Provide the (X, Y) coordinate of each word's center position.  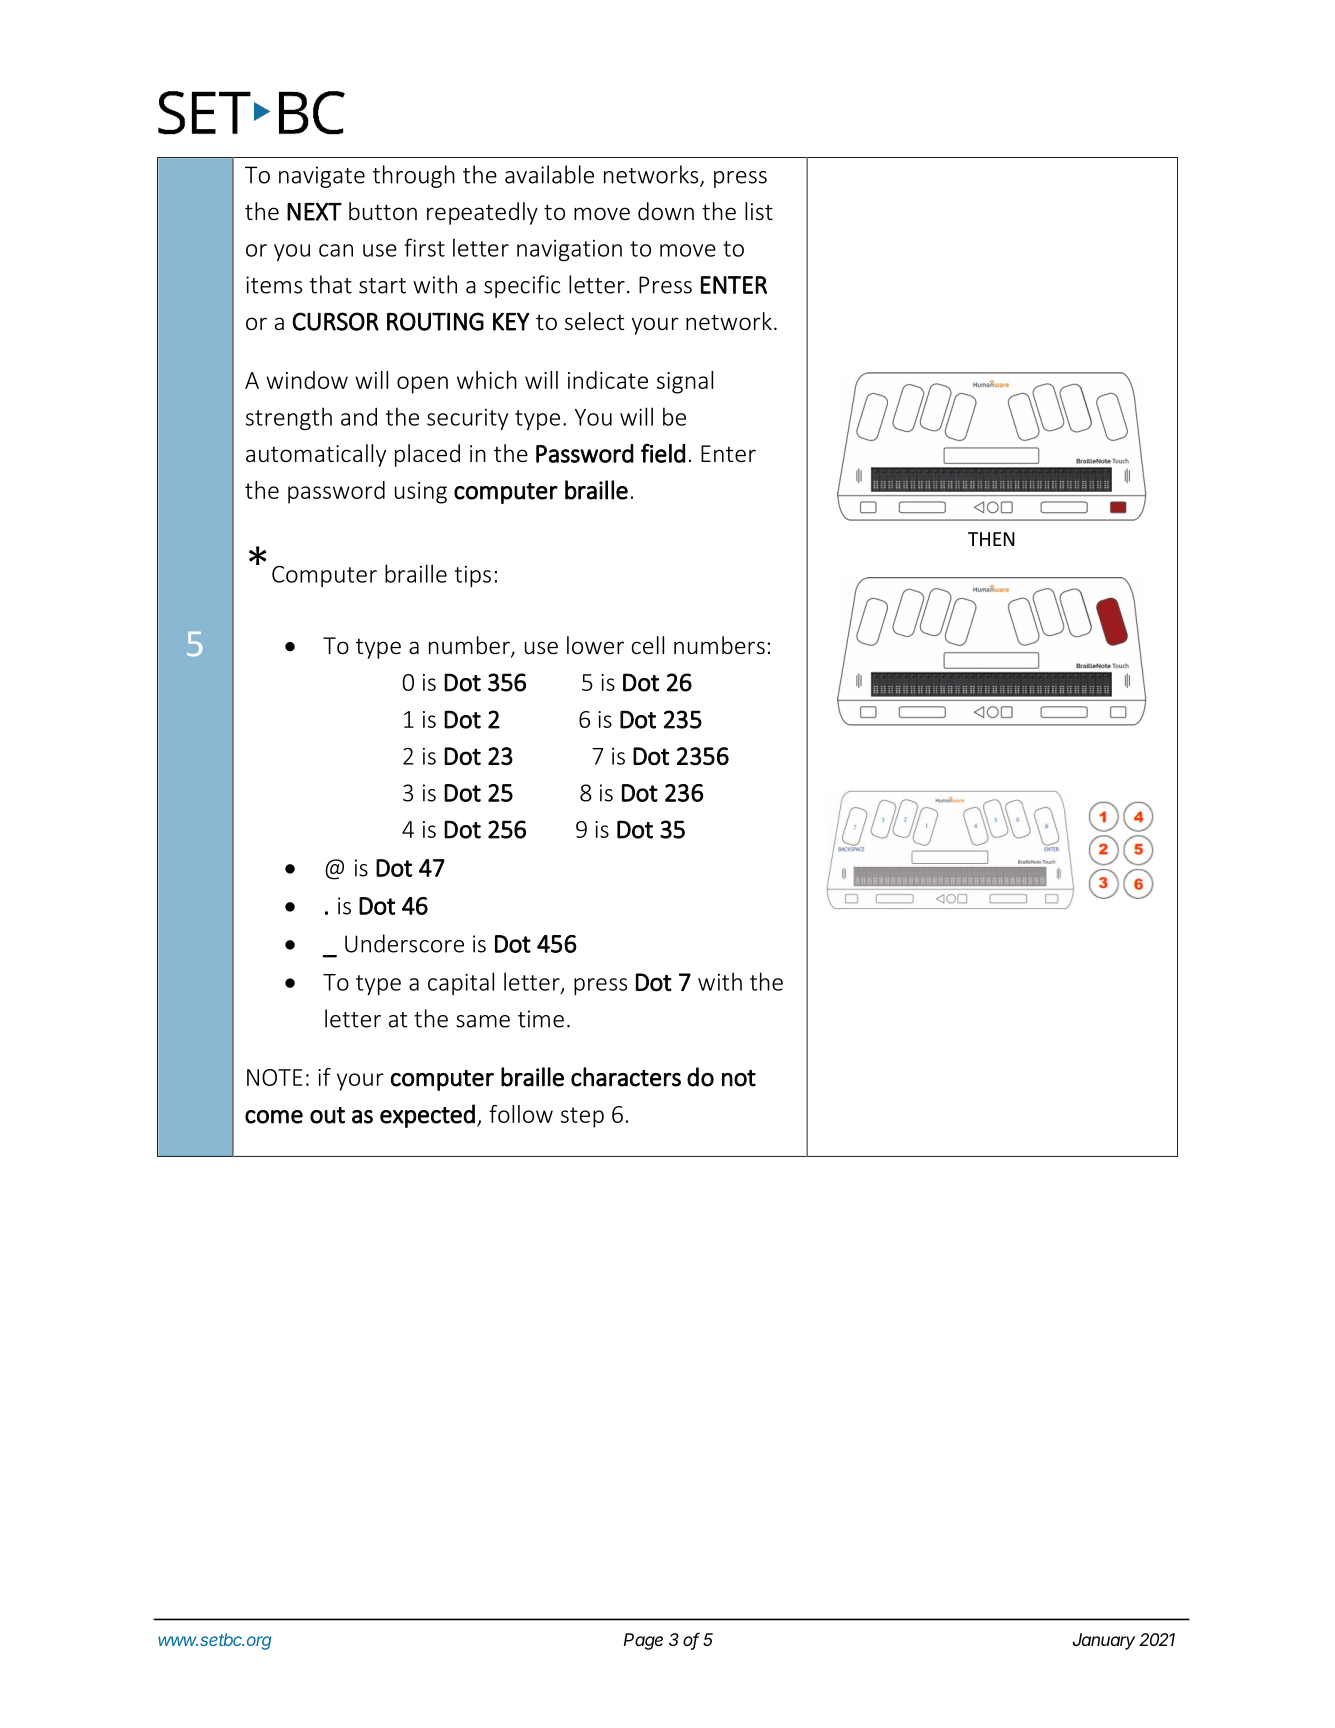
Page (643, 1641)
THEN (991, 539)
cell (647, 645)
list (759, 211)
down (666, 211)
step (582, 1117)
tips (473, 576)
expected (427, 1116)
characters (626, 1077)
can (336, 250)
